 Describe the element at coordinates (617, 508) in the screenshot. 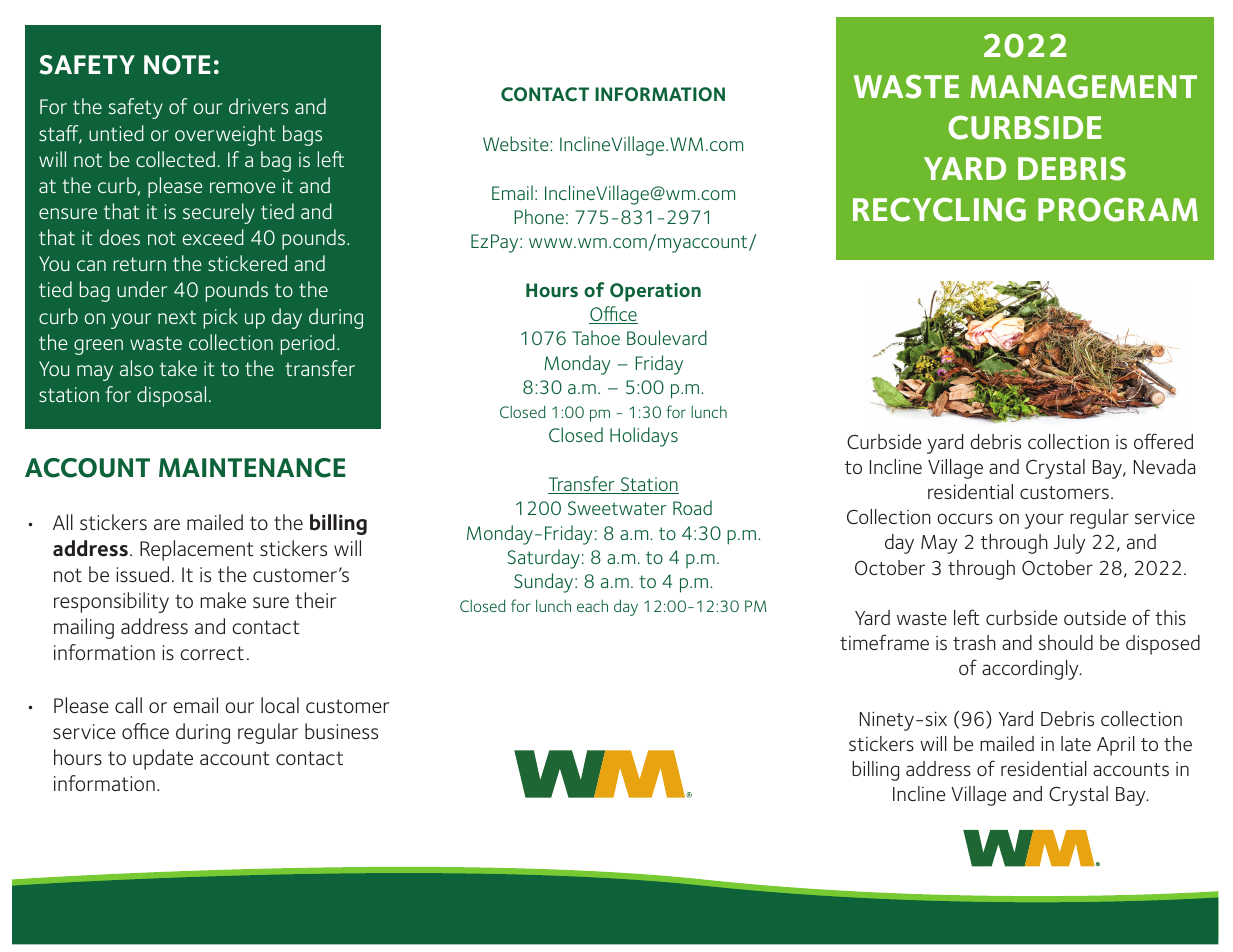

I see `Sweetwater` at that location.
